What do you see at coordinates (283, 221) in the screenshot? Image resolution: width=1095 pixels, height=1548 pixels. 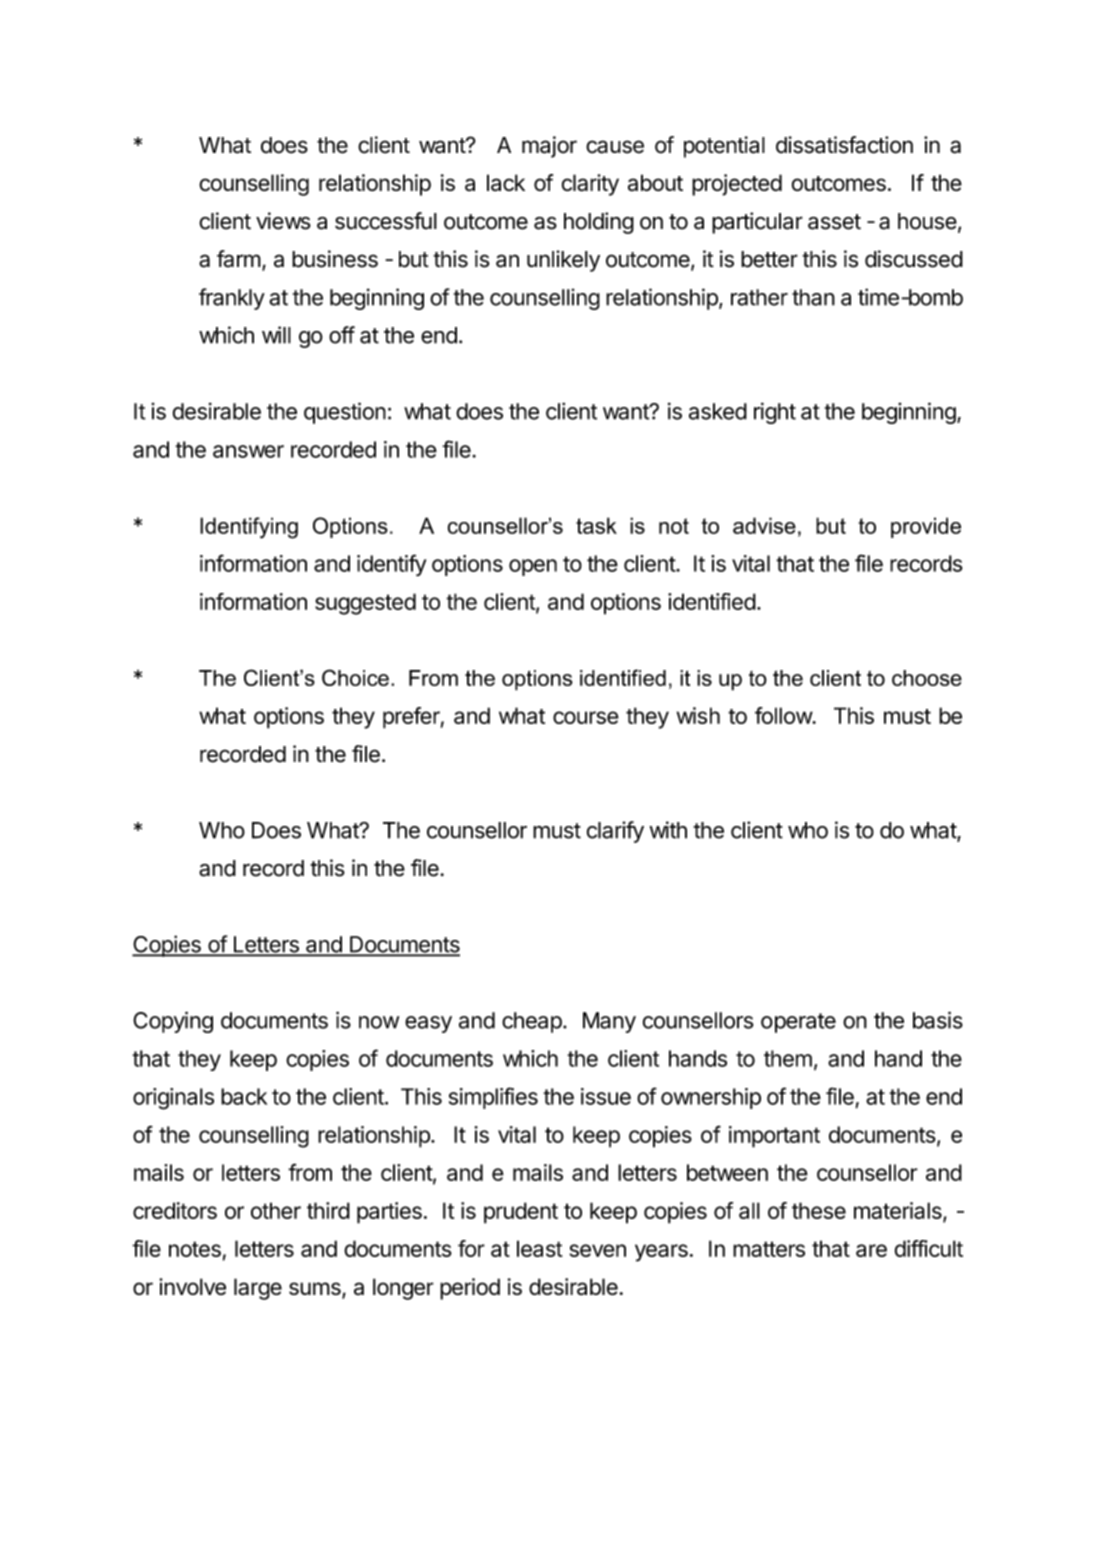 I see `views` at bounding box center [283, 221].
